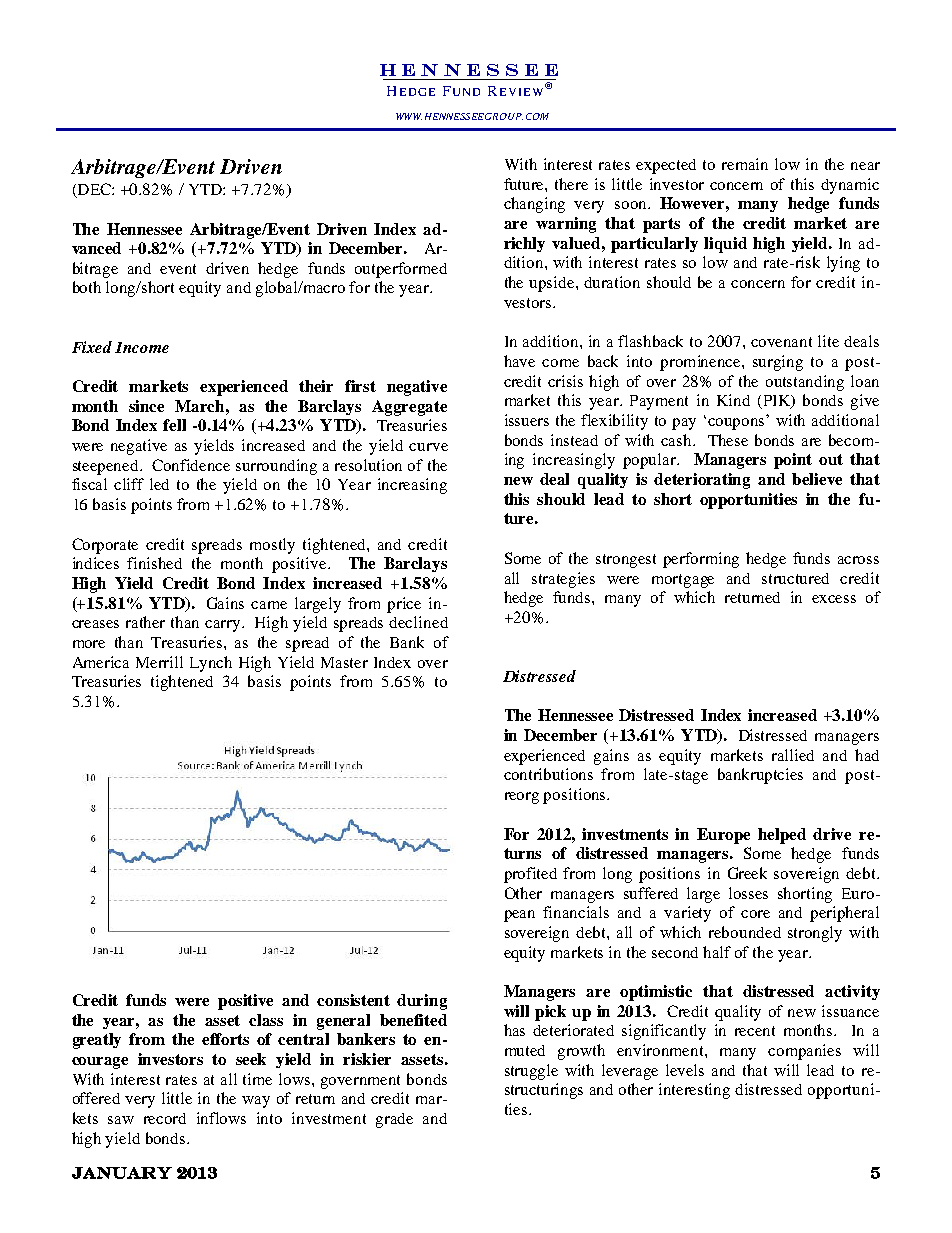 Image resolution: width=952 pixels, height=1233 pixels. What do you see at coordinates (87, 287) in the screenshot?
I see `both` at bounding box center [87, 287].
